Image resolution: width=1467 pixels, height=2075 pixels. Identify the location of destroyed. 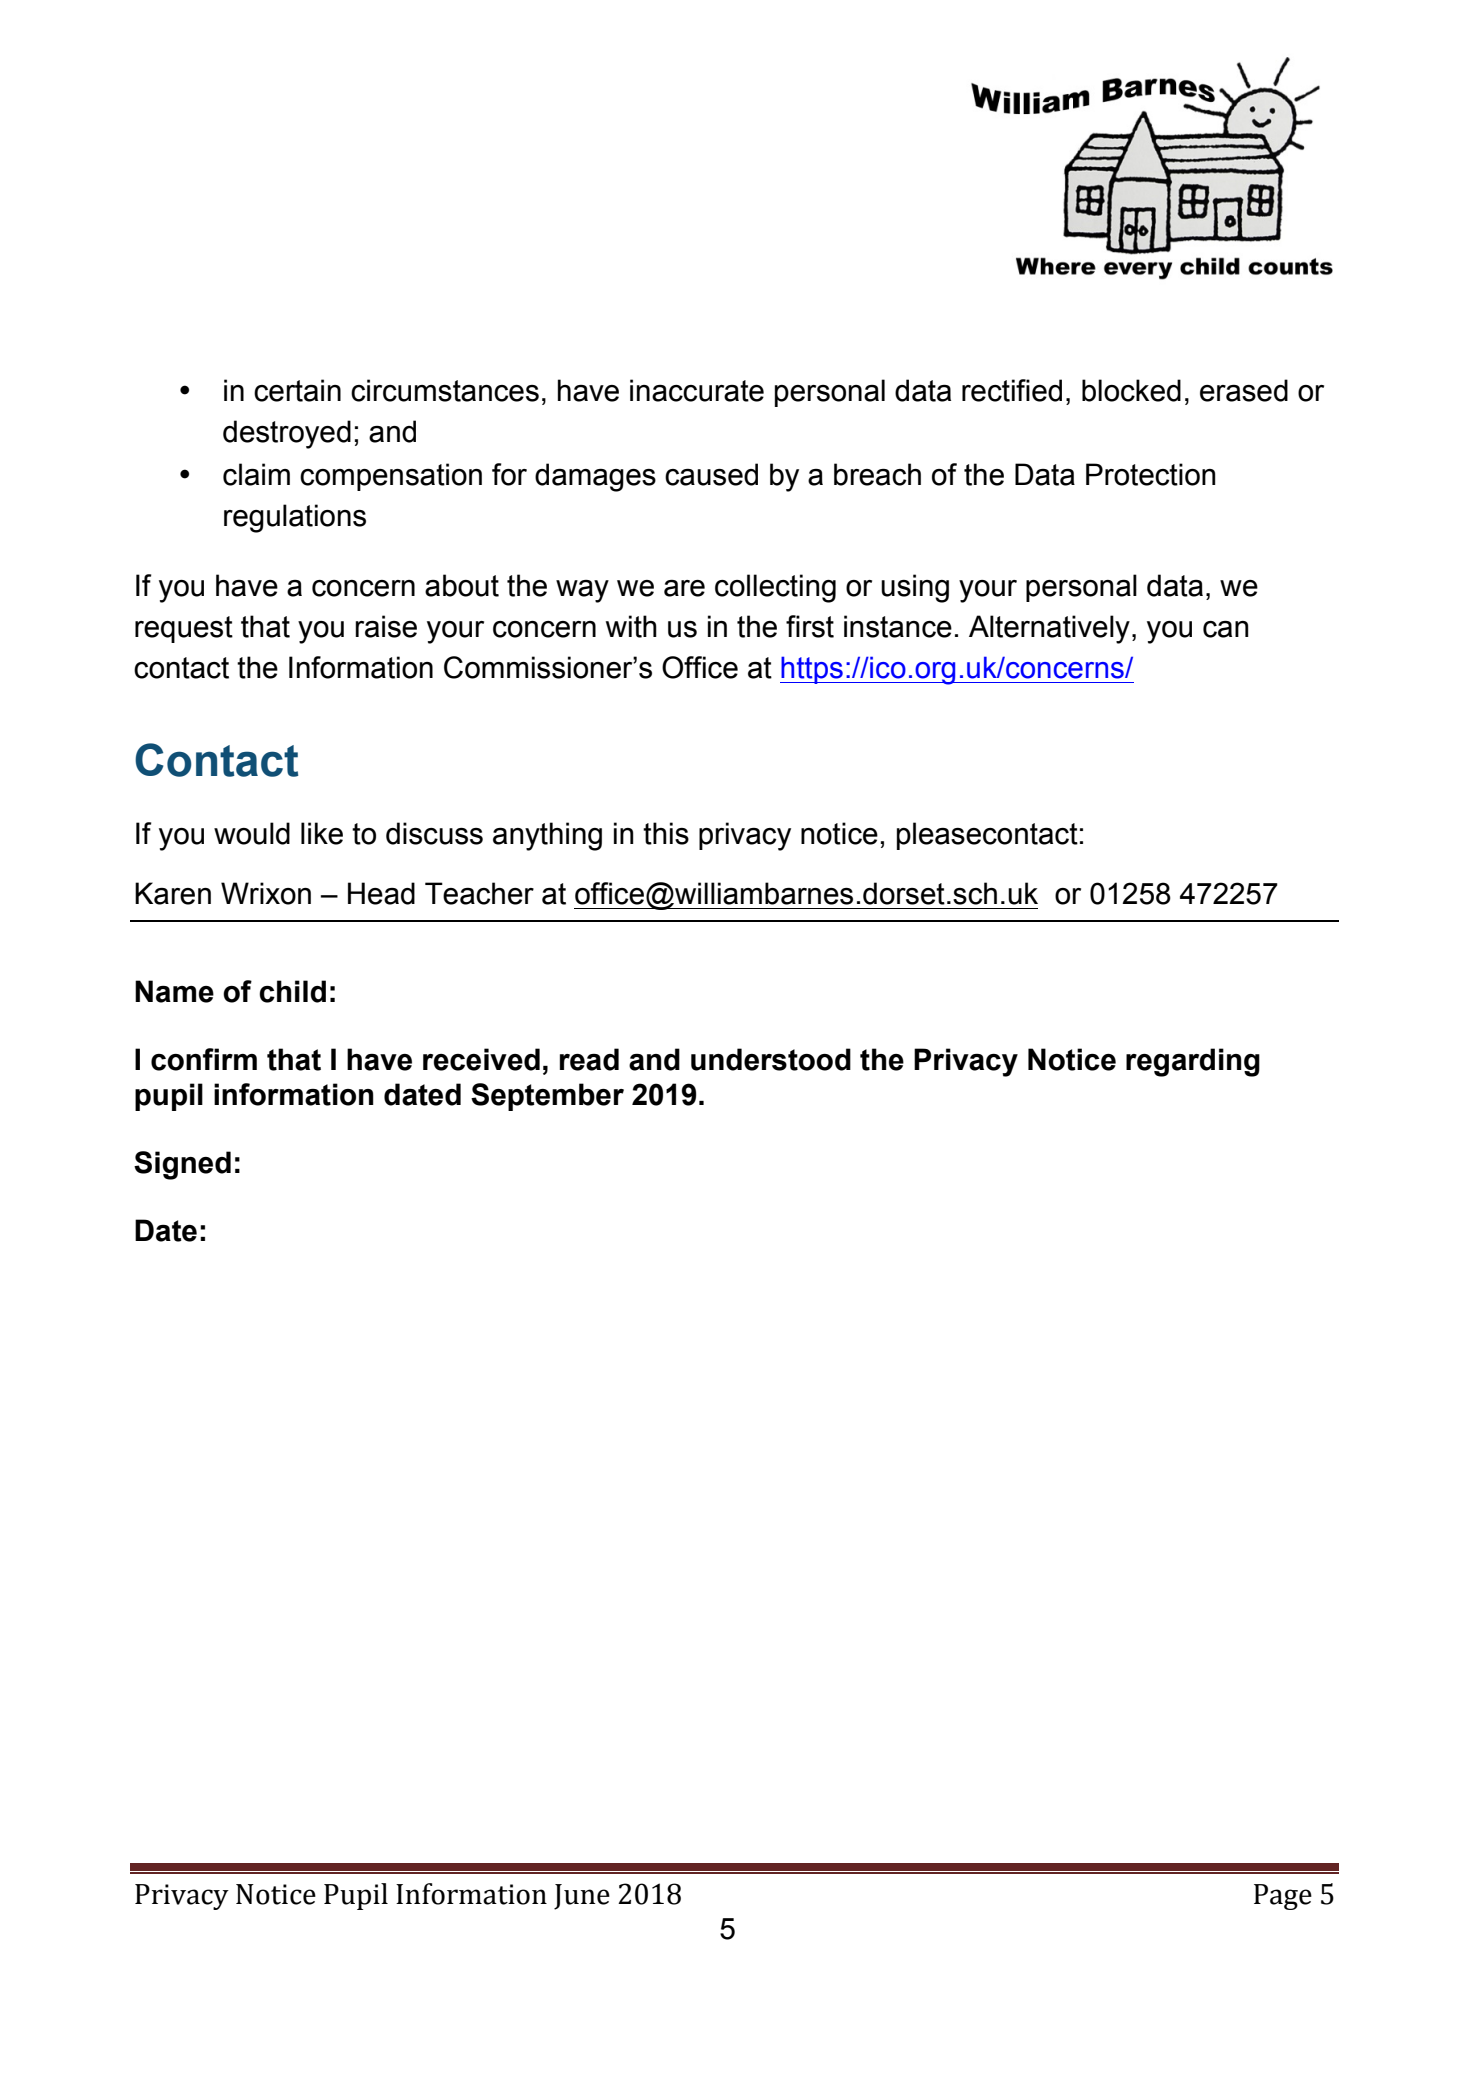
(287, 434).
